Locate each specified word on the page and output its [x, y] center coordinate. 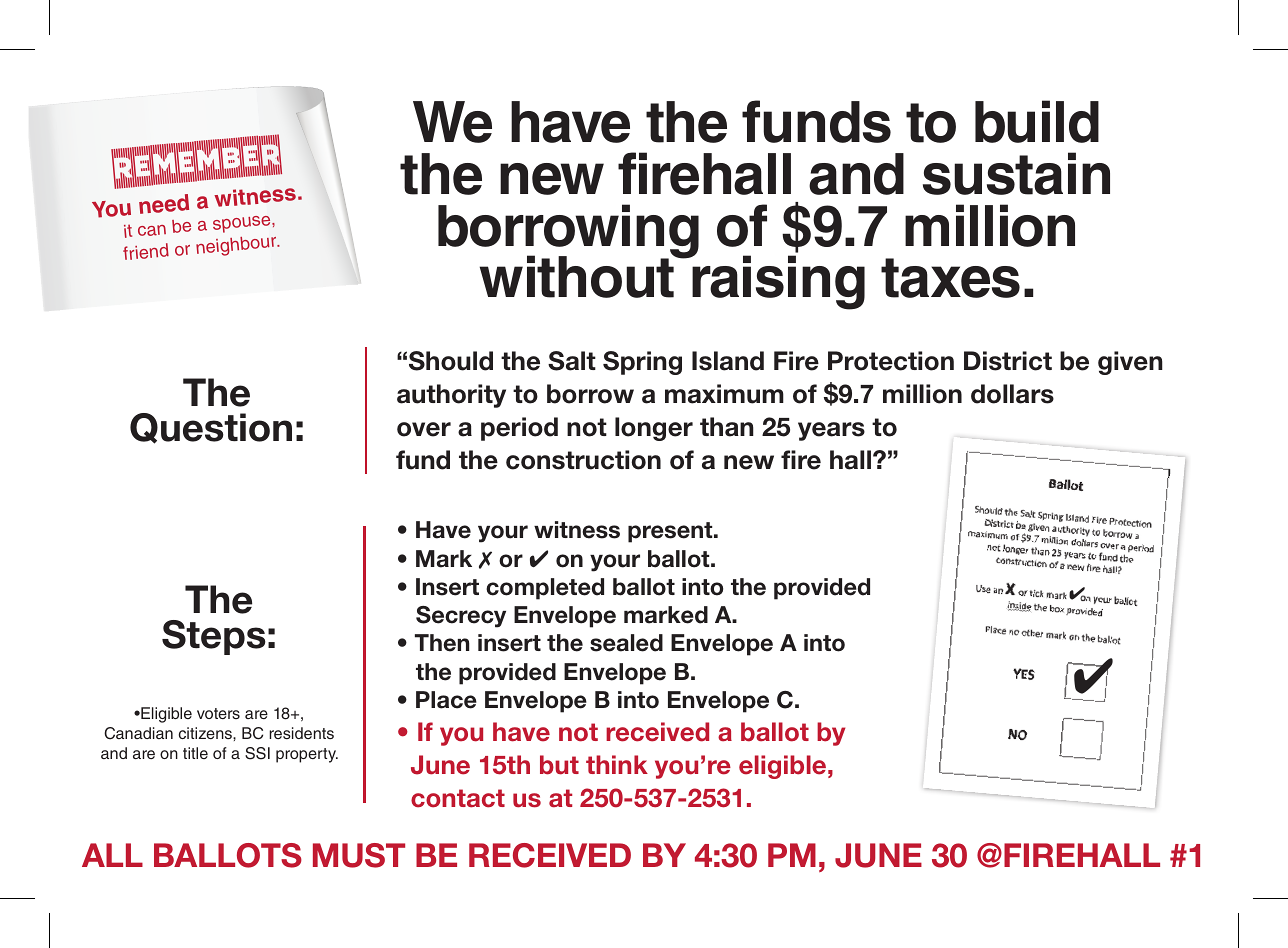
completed [545, 589]
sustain [1016, 173]
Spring [642, 363]
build [1037, 121]
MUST [359, 855]
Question [211, 428]
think [617, 764]
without [578, 276]
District [1008, 361]
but [559, 765]
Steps [214, 637]
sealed [626, 643]
